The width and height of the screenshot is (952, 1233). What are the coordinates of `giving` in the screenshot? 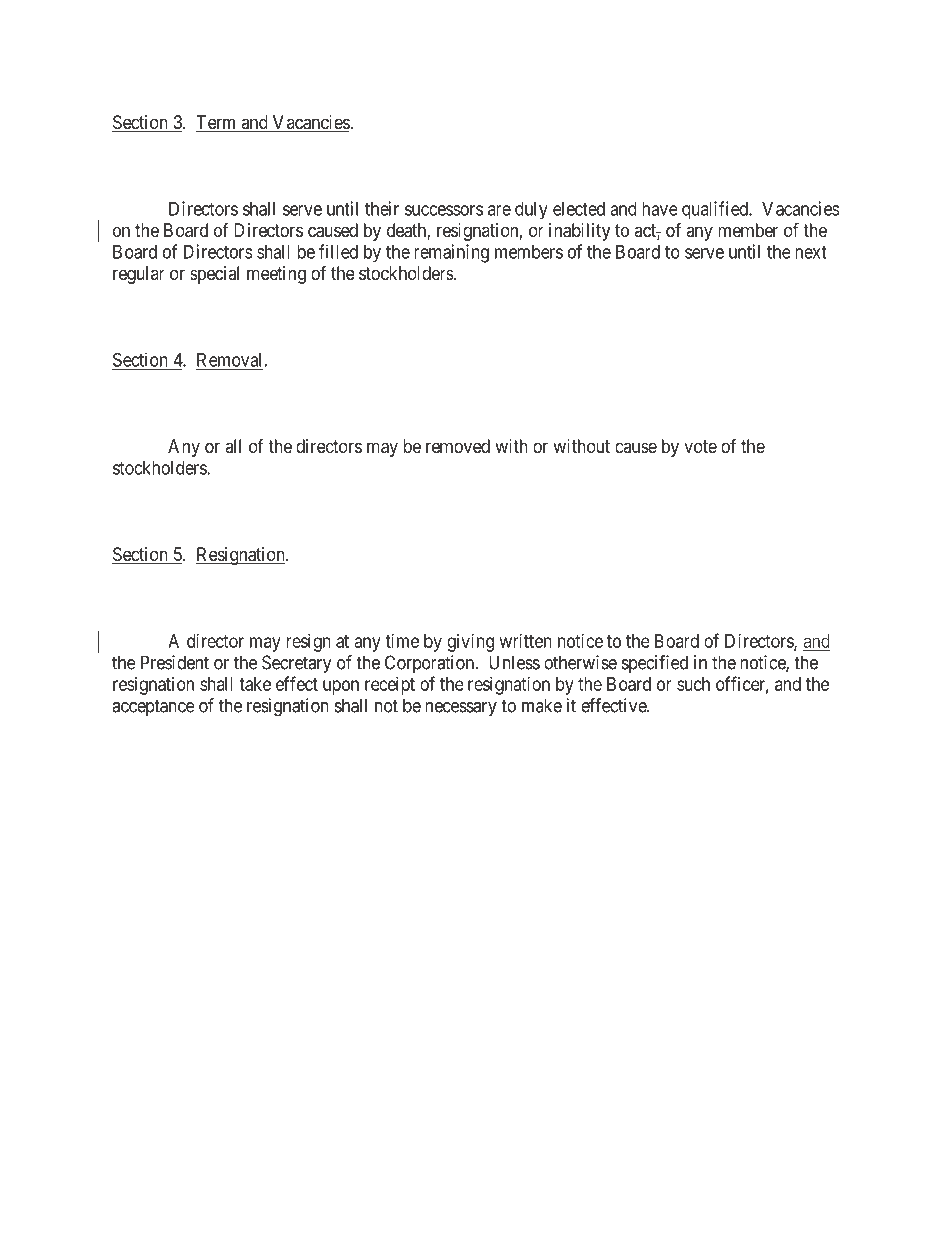 It's located at (470, 643).
